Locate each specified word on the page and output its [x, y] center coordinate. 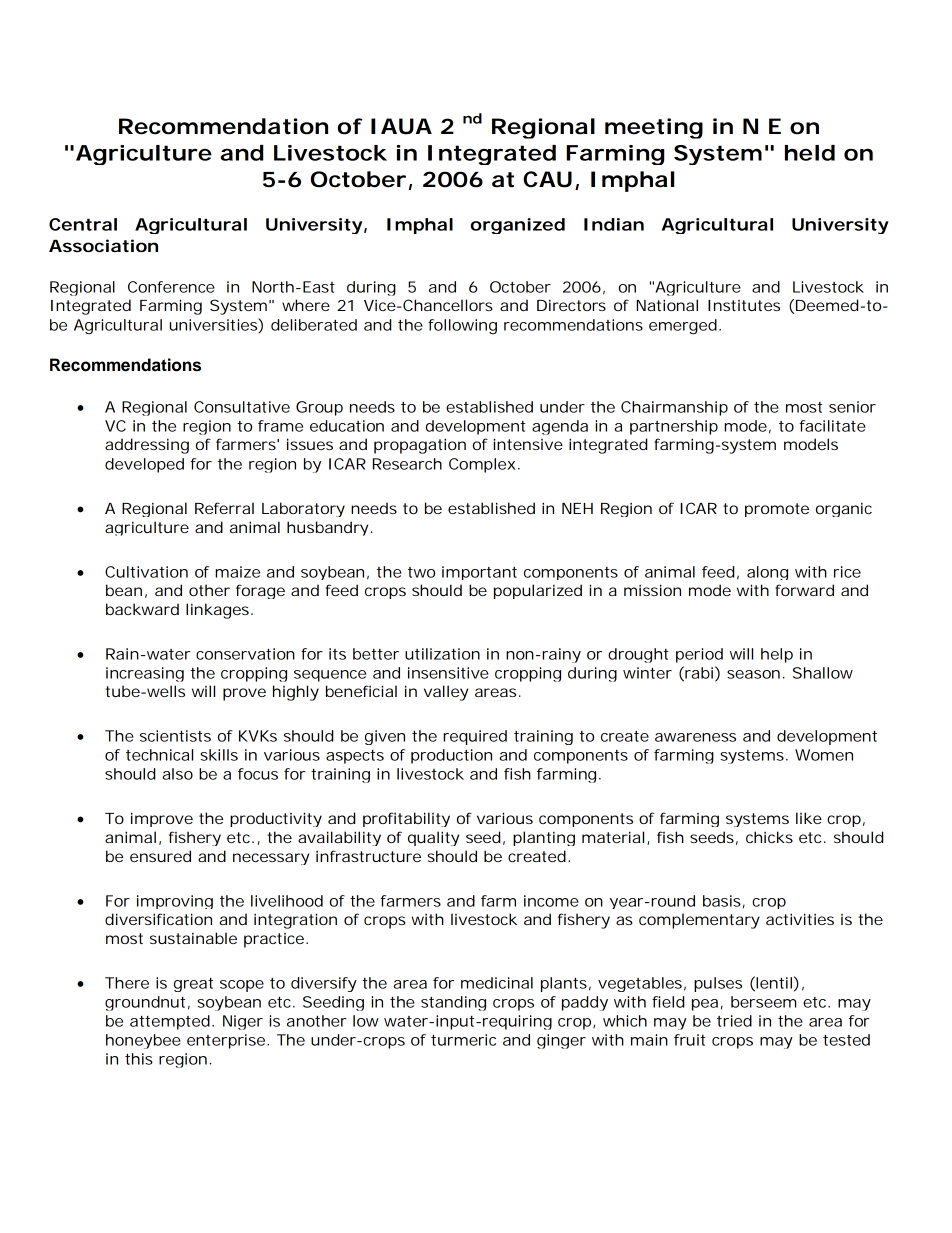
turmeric [463, 1040]
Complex [482, 465]
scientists [175, 736]
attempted [170, 1022]
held [810, 153]
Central [83, 224]
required [475, 737]
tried [734, 1021]
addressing [147, 446]
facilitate [832, 426]
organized [518, 226]
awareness [695, 737]
